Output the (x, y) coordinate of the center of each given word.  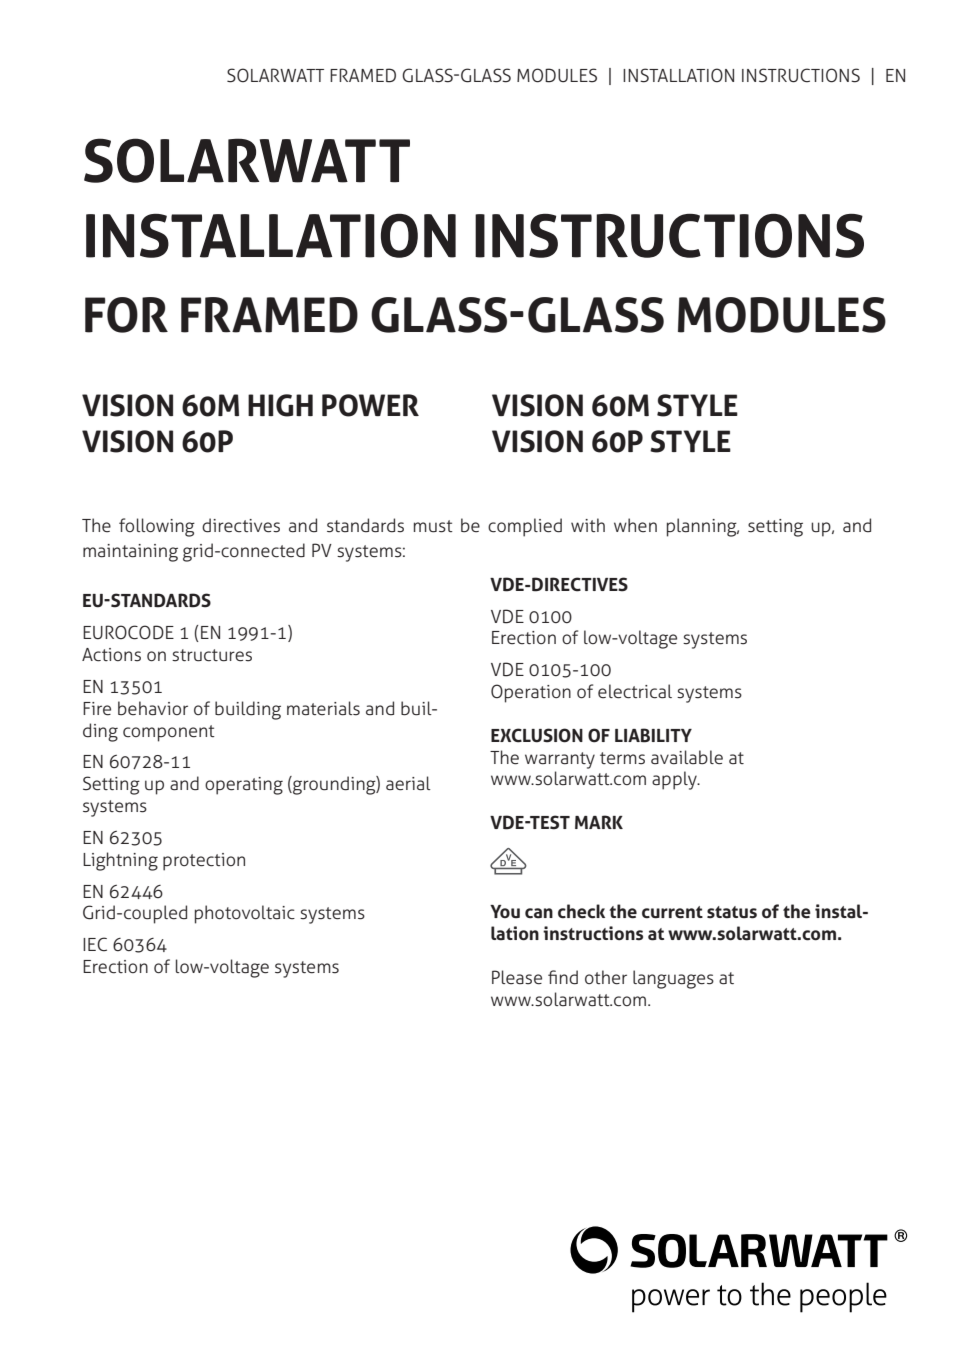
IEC (95, 944)
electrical (635, 691)
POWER (370, 405)
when (635, 525)
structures (212, 655)
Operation (531, 693)
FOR (126, 315)
